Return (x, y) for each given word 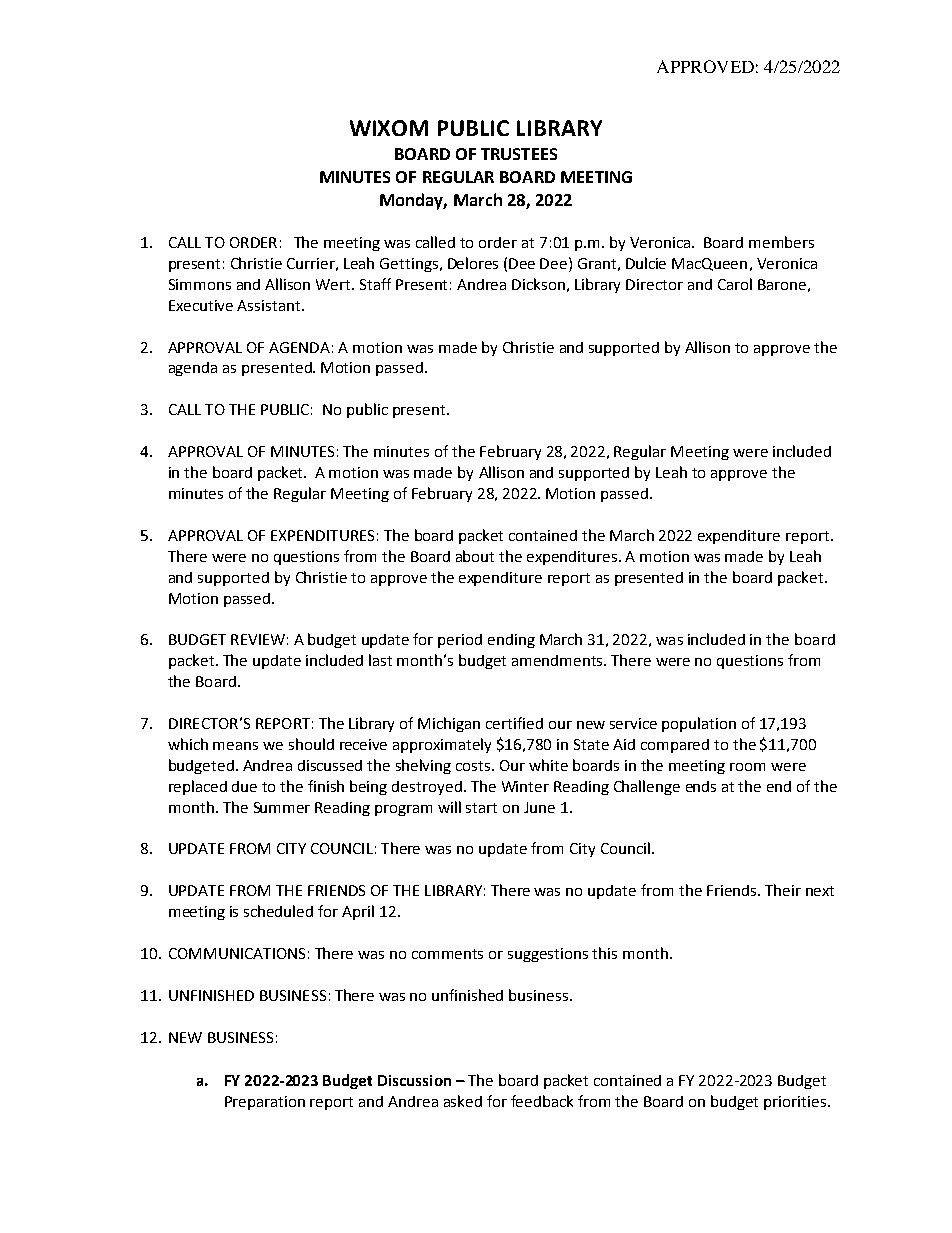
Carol (735, 284)
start (481, 808)
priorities (795, 1103)
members (781, 242)
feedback (542, 1101)
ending (511, 641)
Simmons (200, 284)
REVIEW (258, 639)
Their (783, 890)
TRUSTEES (519, 154)
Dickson (538, 284)
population (699, 724)
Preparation (265, 1103)
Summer (282, 807)
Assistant (270, 305)
